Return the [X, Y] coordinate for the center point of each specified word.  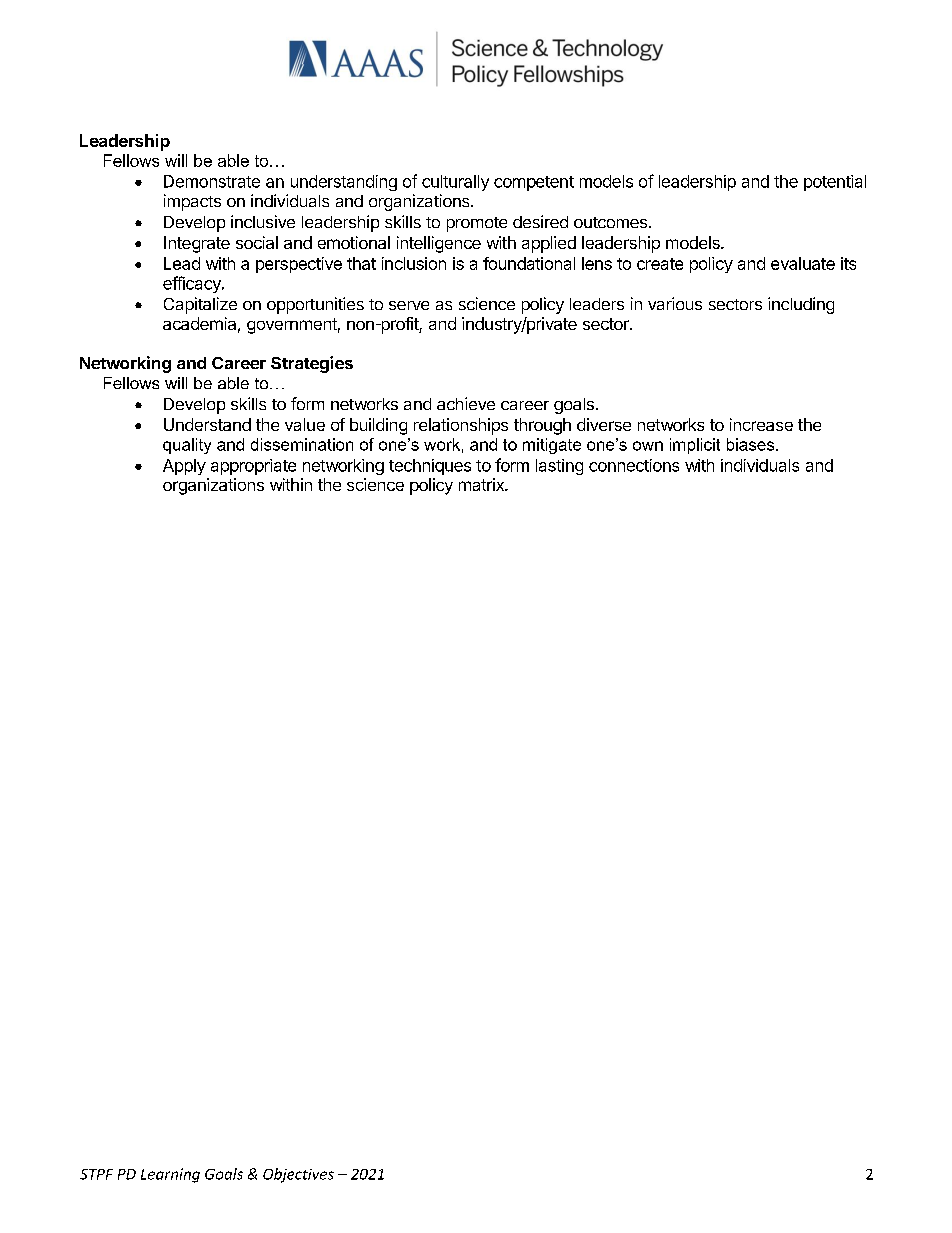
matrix [482, 484]
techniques [430, 467]
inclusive [263, 221]
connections [634, 465]
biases [752, 444]
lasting [559, 467]
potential [835, 183]
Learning [170, 1175]
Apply [184, 467]
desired [540, 221]
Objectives [298, 1175]
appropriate [253, 467]
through [542, 426]
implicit [695, 446]
